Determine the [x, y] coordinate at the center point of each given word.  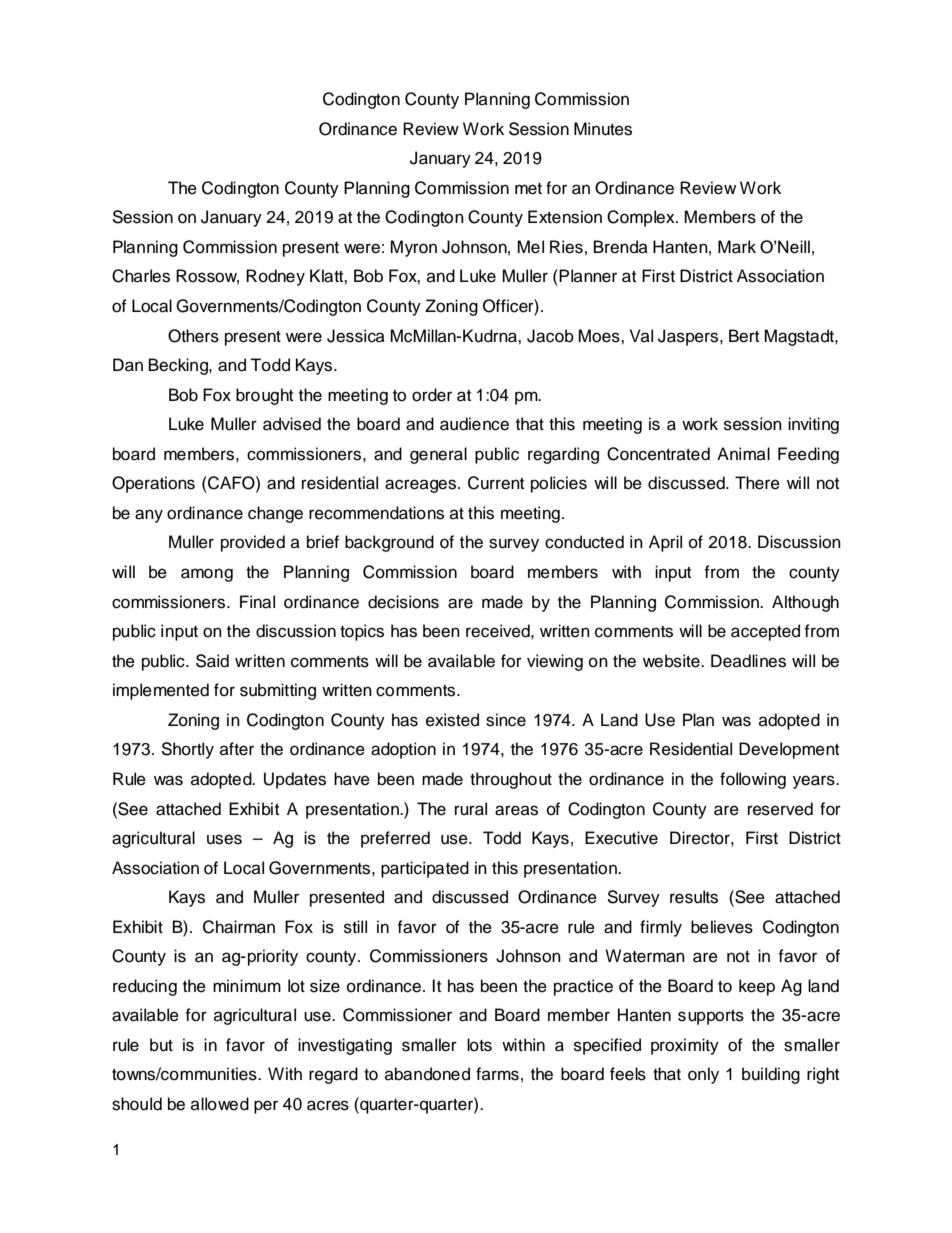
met [528, 189]
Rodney [275, 277]
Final [257, 602]
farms [497, 1074]
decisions [403, 602]
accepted [765, 632]
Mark [737, 247]
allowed [220, 1104]
